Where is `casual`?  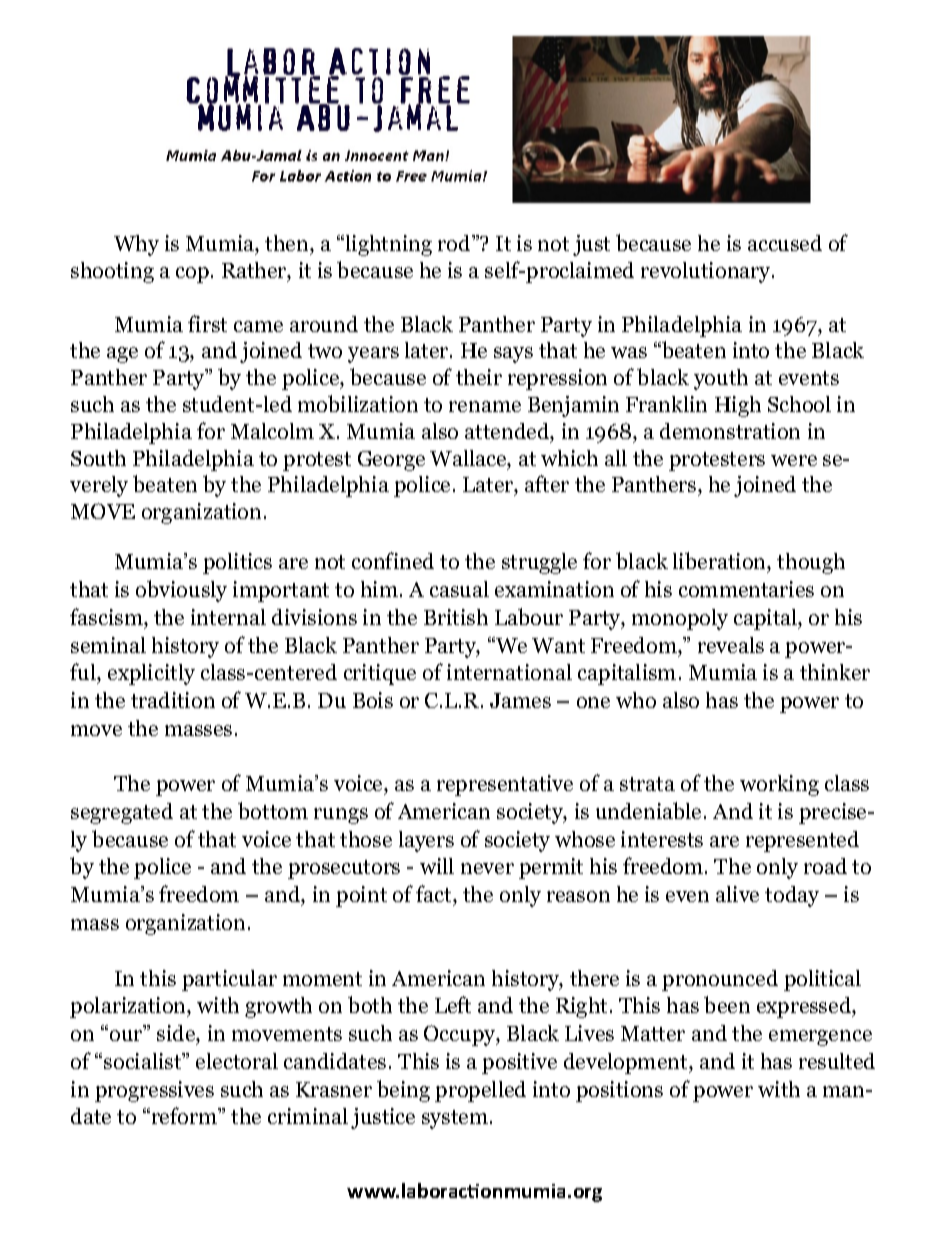 casual is located at coordinates (459, 589).
